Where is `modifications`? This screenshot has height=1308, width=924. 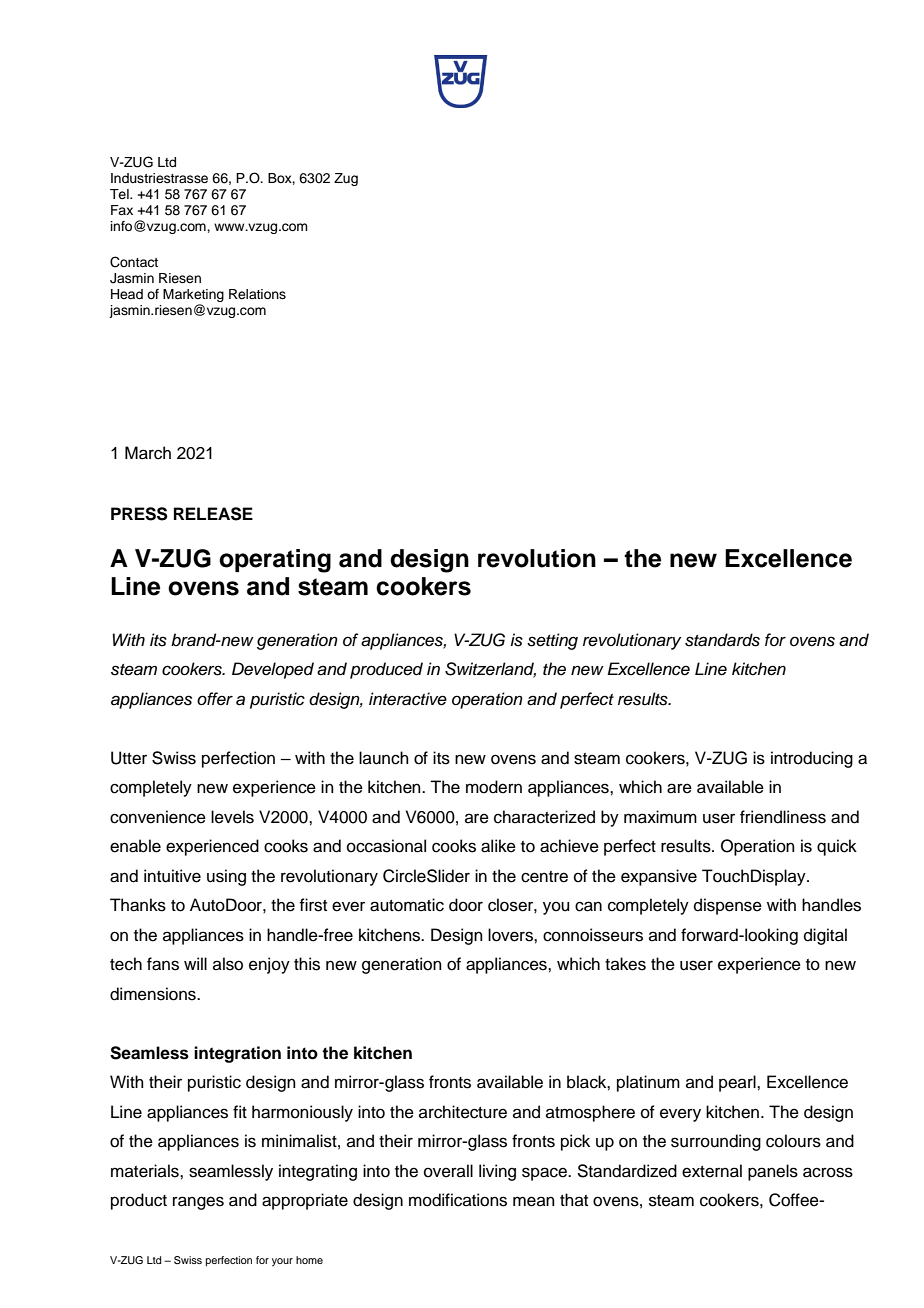 modifications is located at coordinates (458, 1200).
